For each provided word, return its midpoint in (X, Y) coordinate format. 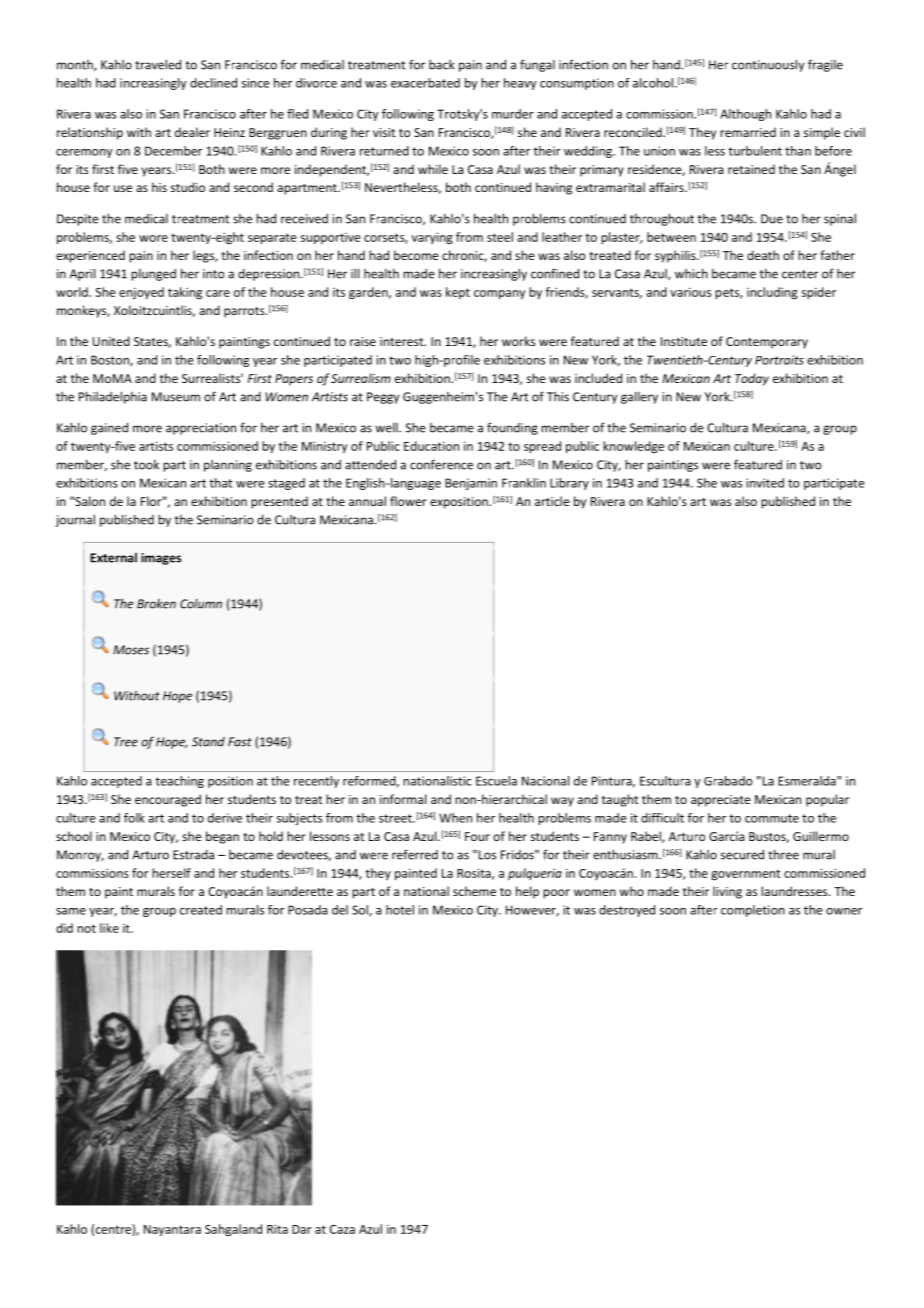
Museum (176, 397)
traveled (158, 64)
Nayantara (172, 1231)
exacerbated (425, 83)
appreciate (721, 801)
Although (745, 115)
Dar (302, 1229)
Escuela (496, 781)
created (201, 910)
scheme (474, 891)
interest (403, 341)
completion (753, 911)
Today (752, 379)
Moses (131, 650)
